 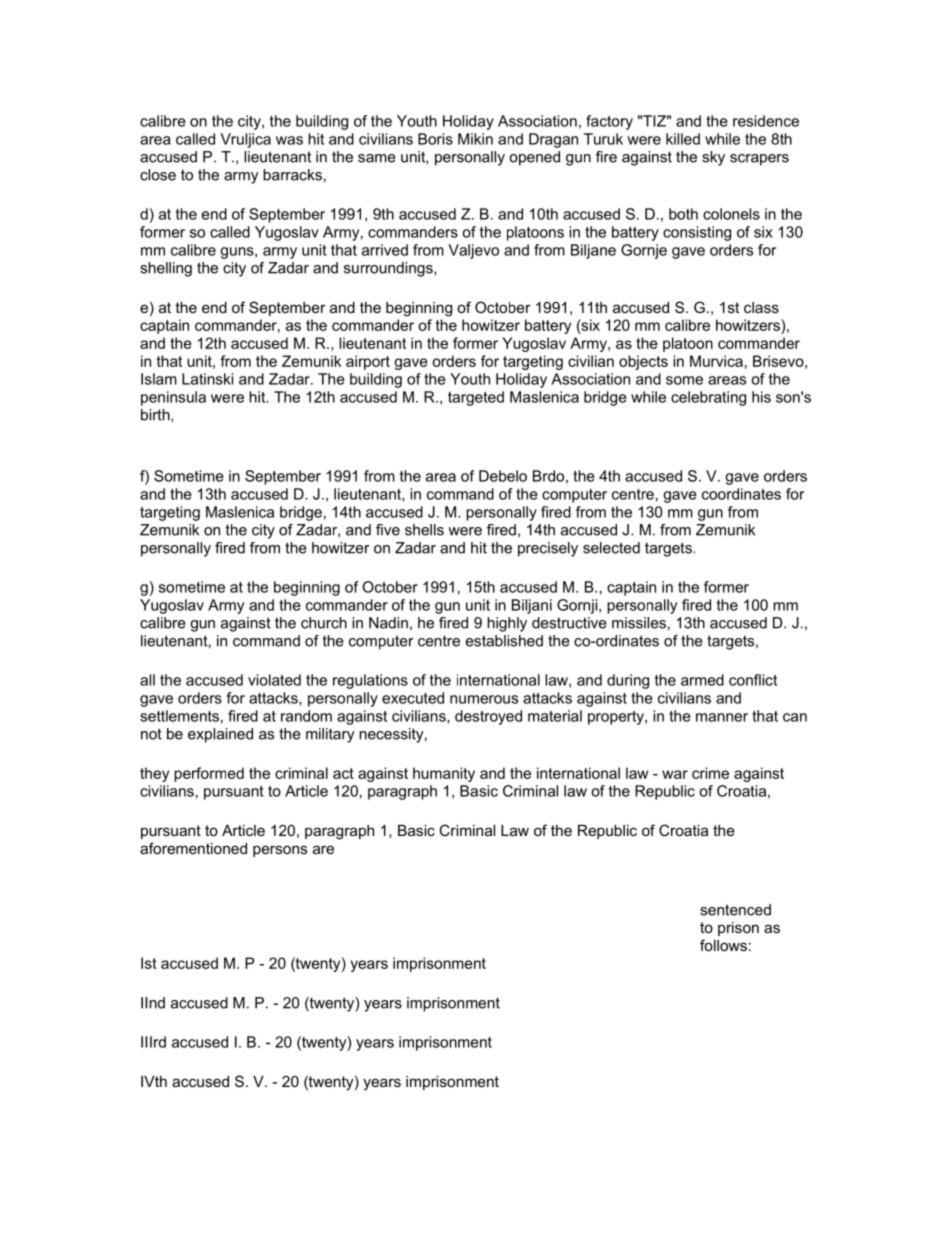 What do you see at coordinates (173, 398) in the document?
I see `peninsula` at bounding box center [173, 398].
